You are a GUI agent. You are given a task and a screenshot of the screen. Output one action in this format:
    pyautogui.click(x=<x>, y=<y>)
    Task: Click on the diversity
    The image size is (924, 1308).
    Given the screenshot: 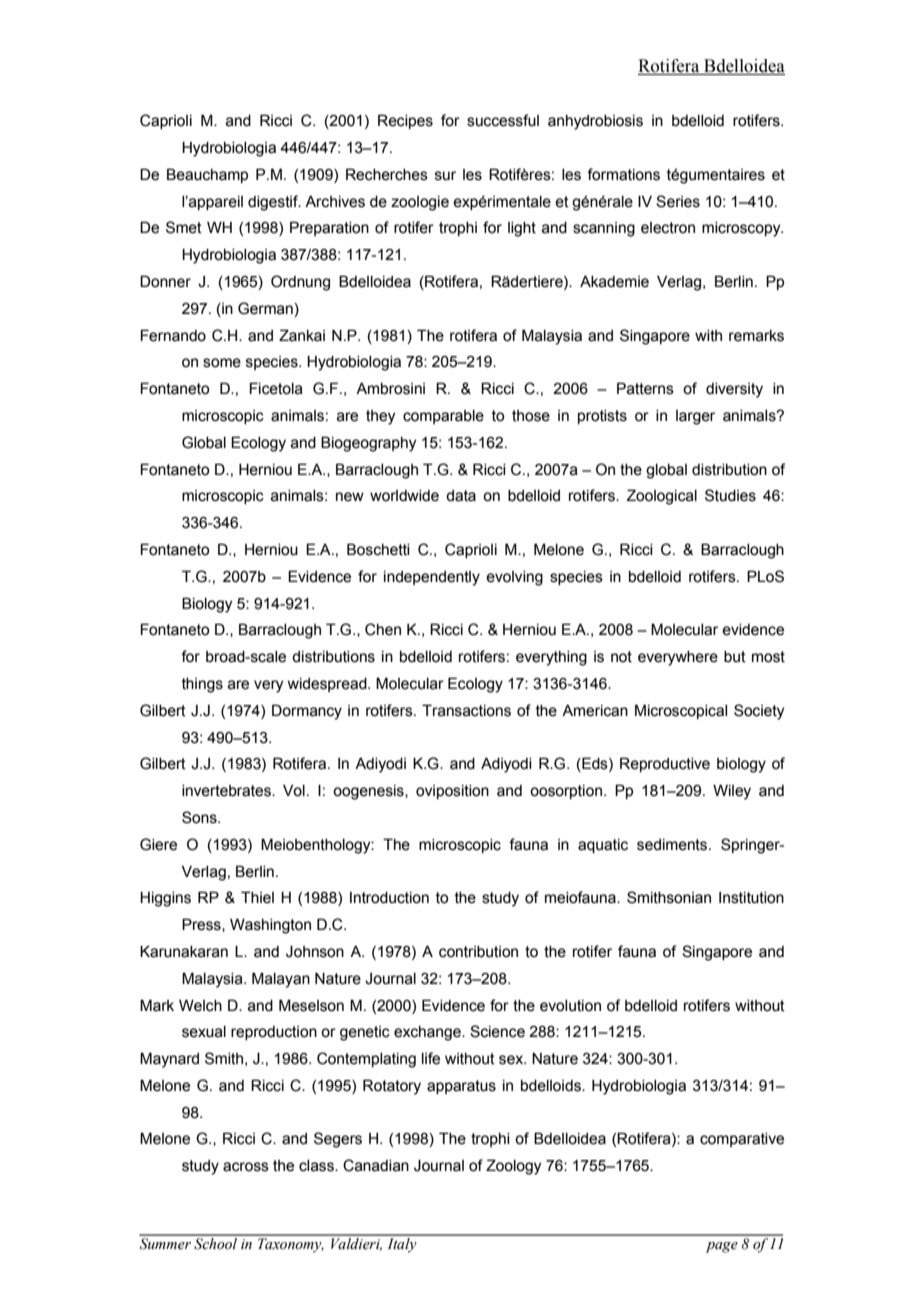 What is the action you would take?
    pyautogui.click(x=734, y=390)
